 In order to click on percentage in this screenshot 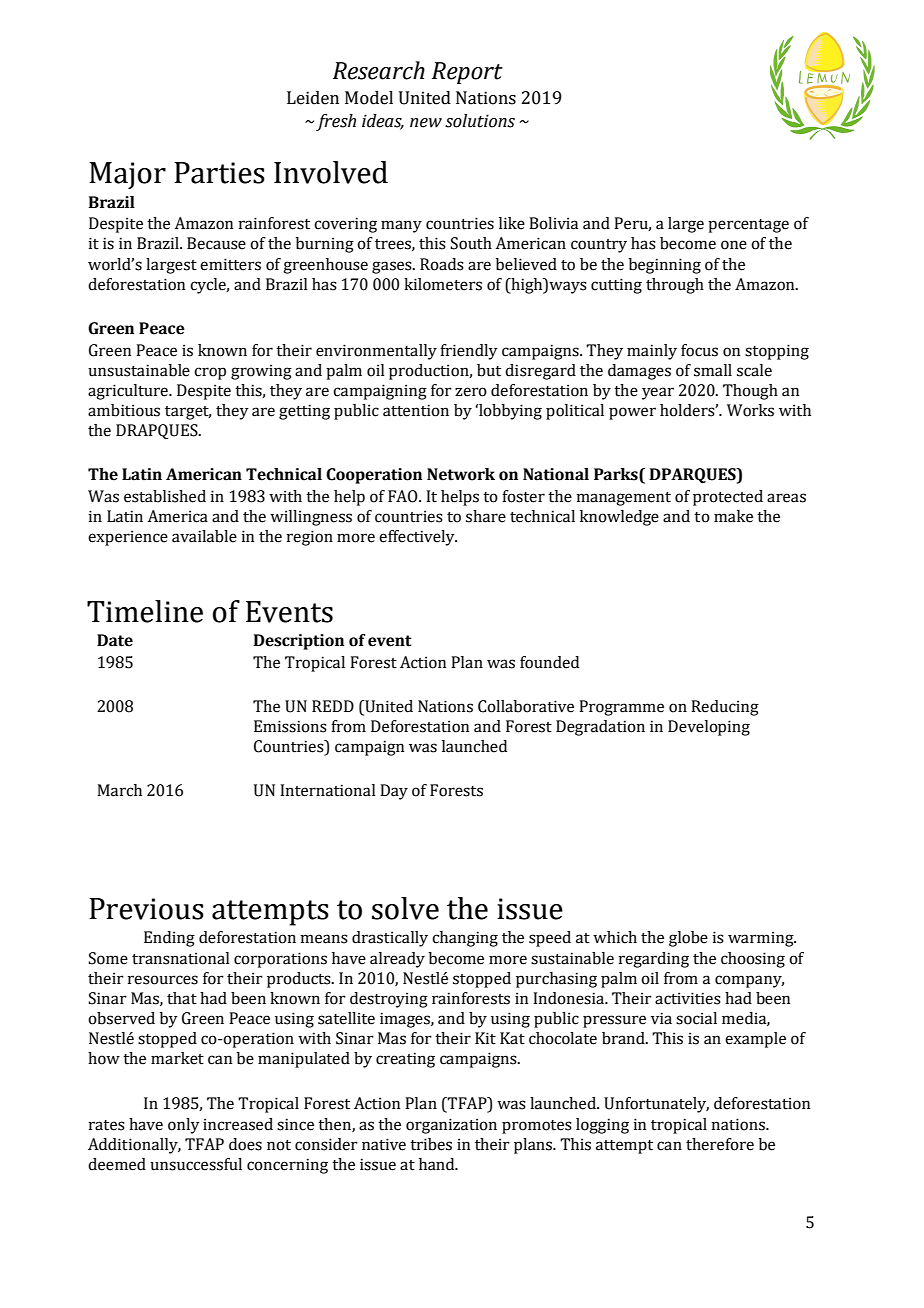, I will do `click(748, 226)`.
